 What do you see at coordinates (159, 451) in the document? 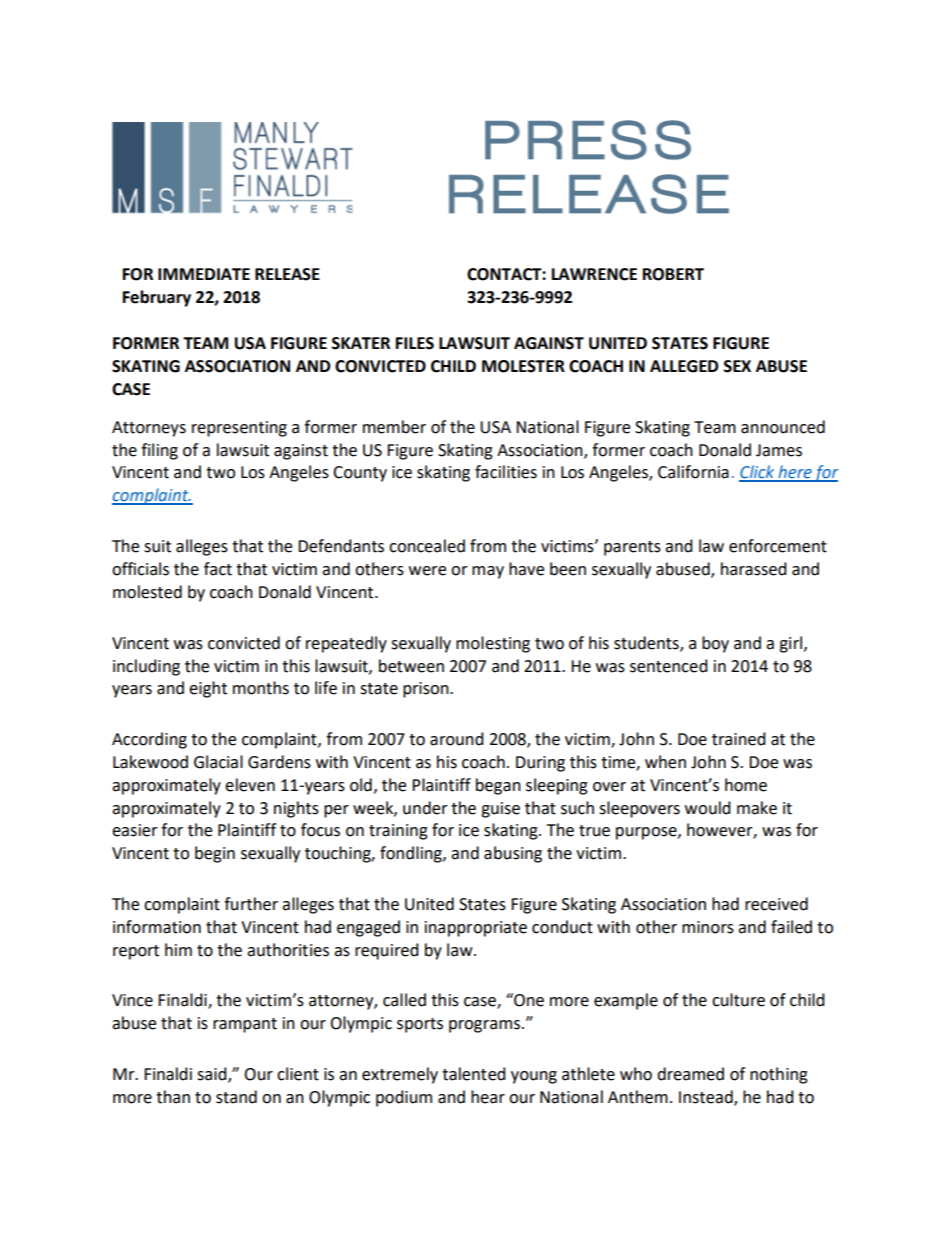
I see `filing` at bounding box center [159, 451].
